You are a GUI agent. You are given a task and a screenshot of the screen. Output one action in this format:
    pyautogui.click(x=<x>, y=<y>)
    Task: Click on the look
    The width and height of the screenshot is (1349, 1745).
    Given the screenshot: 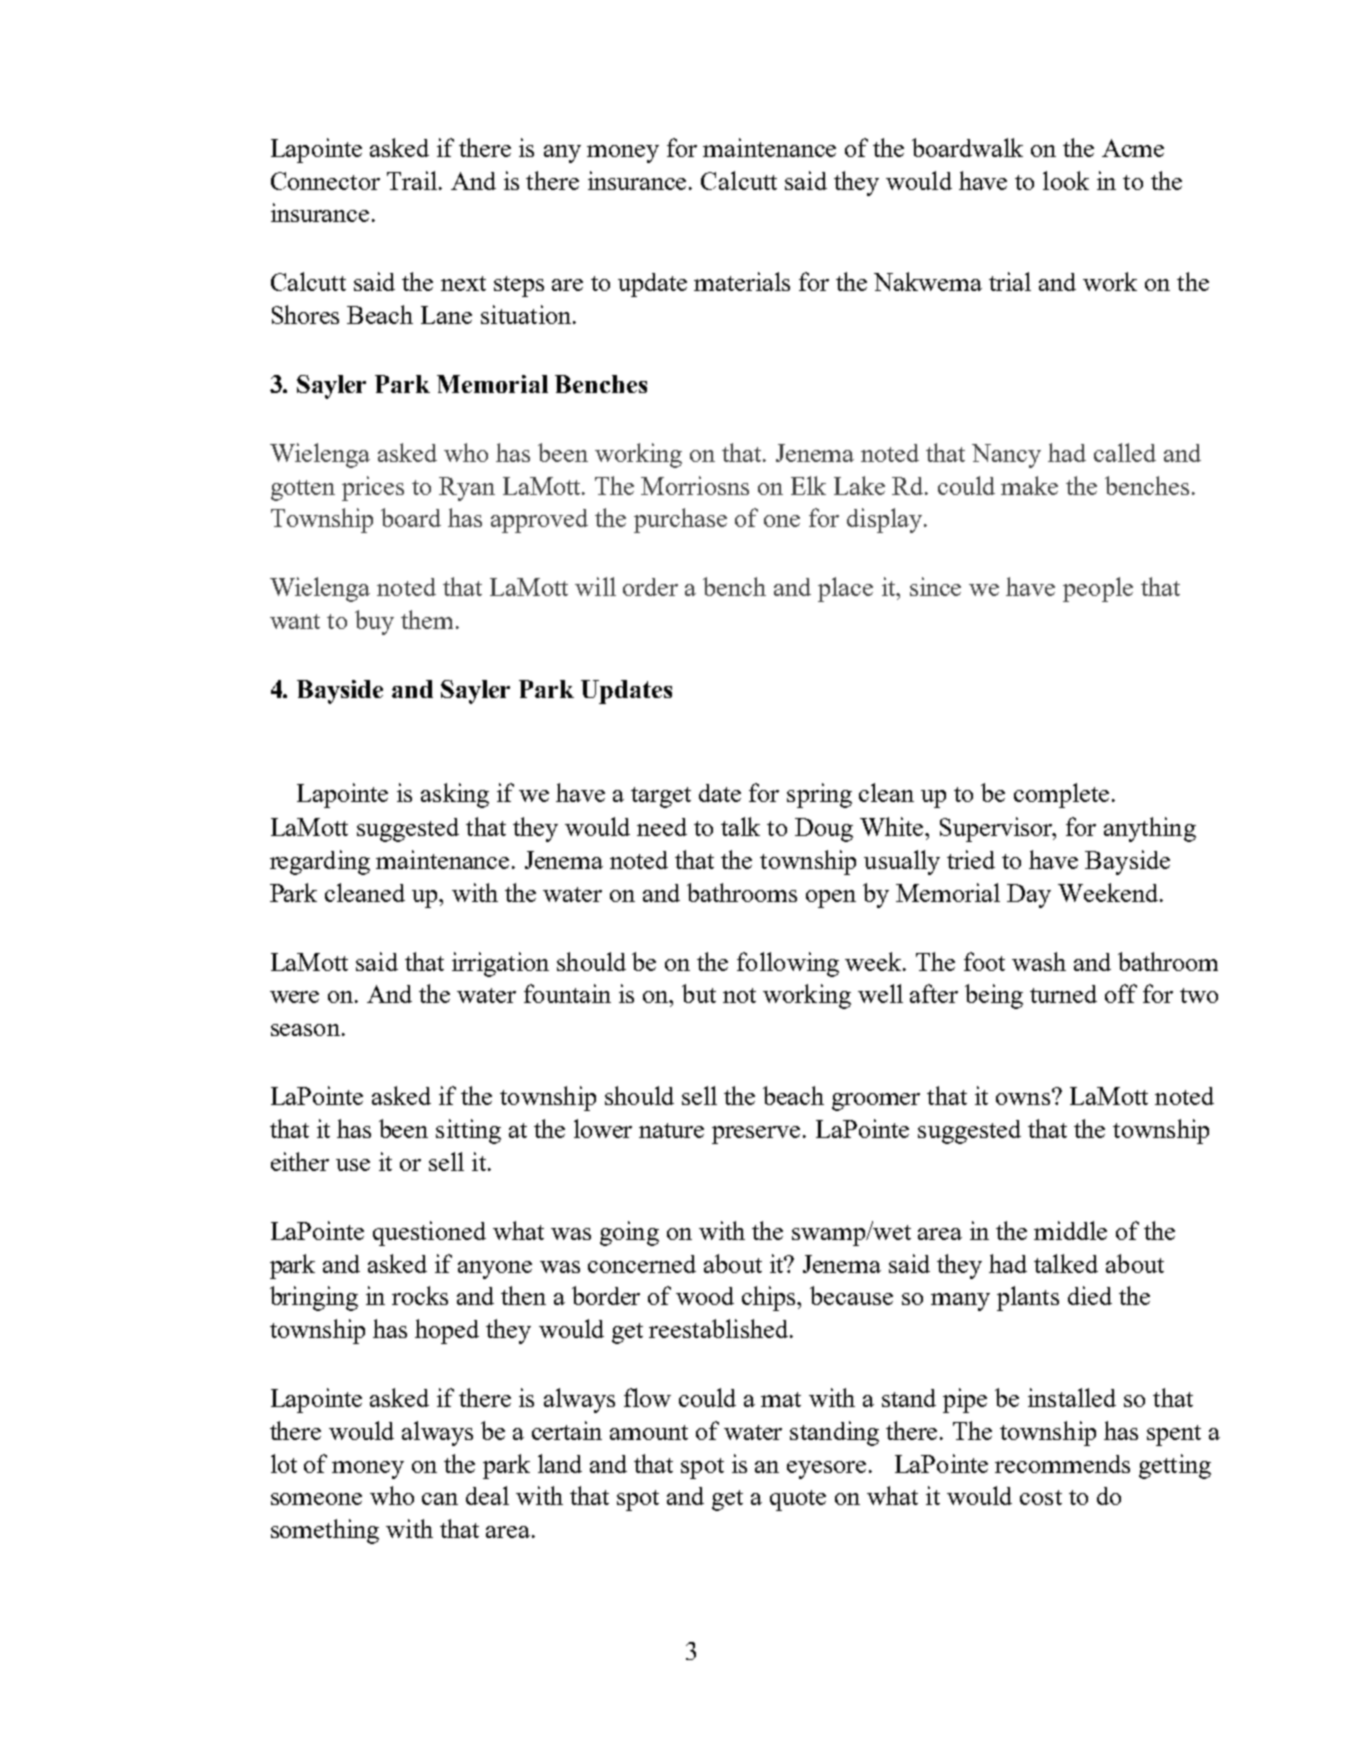 What is the action you would take?
    pyautogui.click(x=1066, y=180)
